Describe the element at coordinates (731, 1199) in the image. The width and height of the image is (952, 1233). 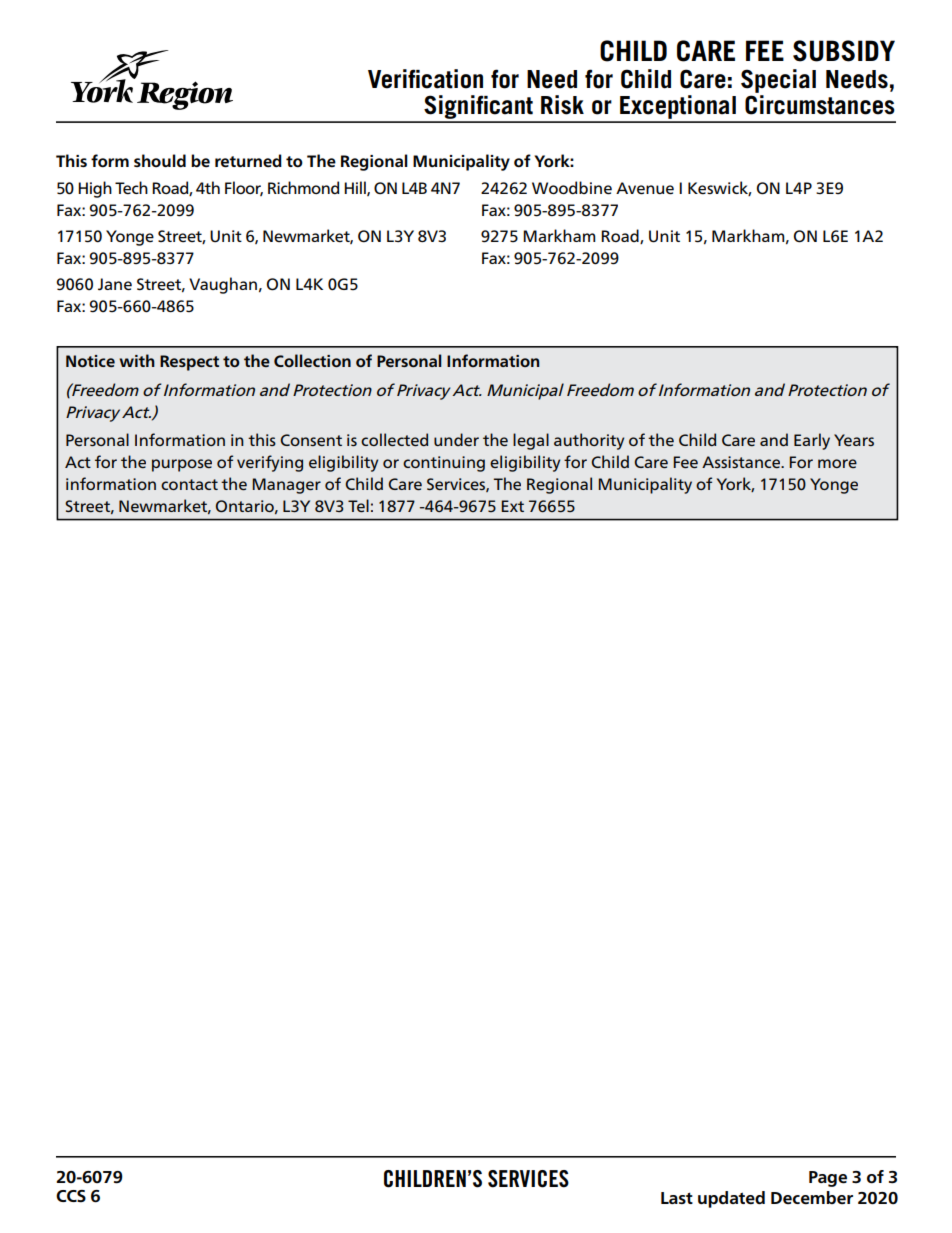
I see `updated` at that location.
